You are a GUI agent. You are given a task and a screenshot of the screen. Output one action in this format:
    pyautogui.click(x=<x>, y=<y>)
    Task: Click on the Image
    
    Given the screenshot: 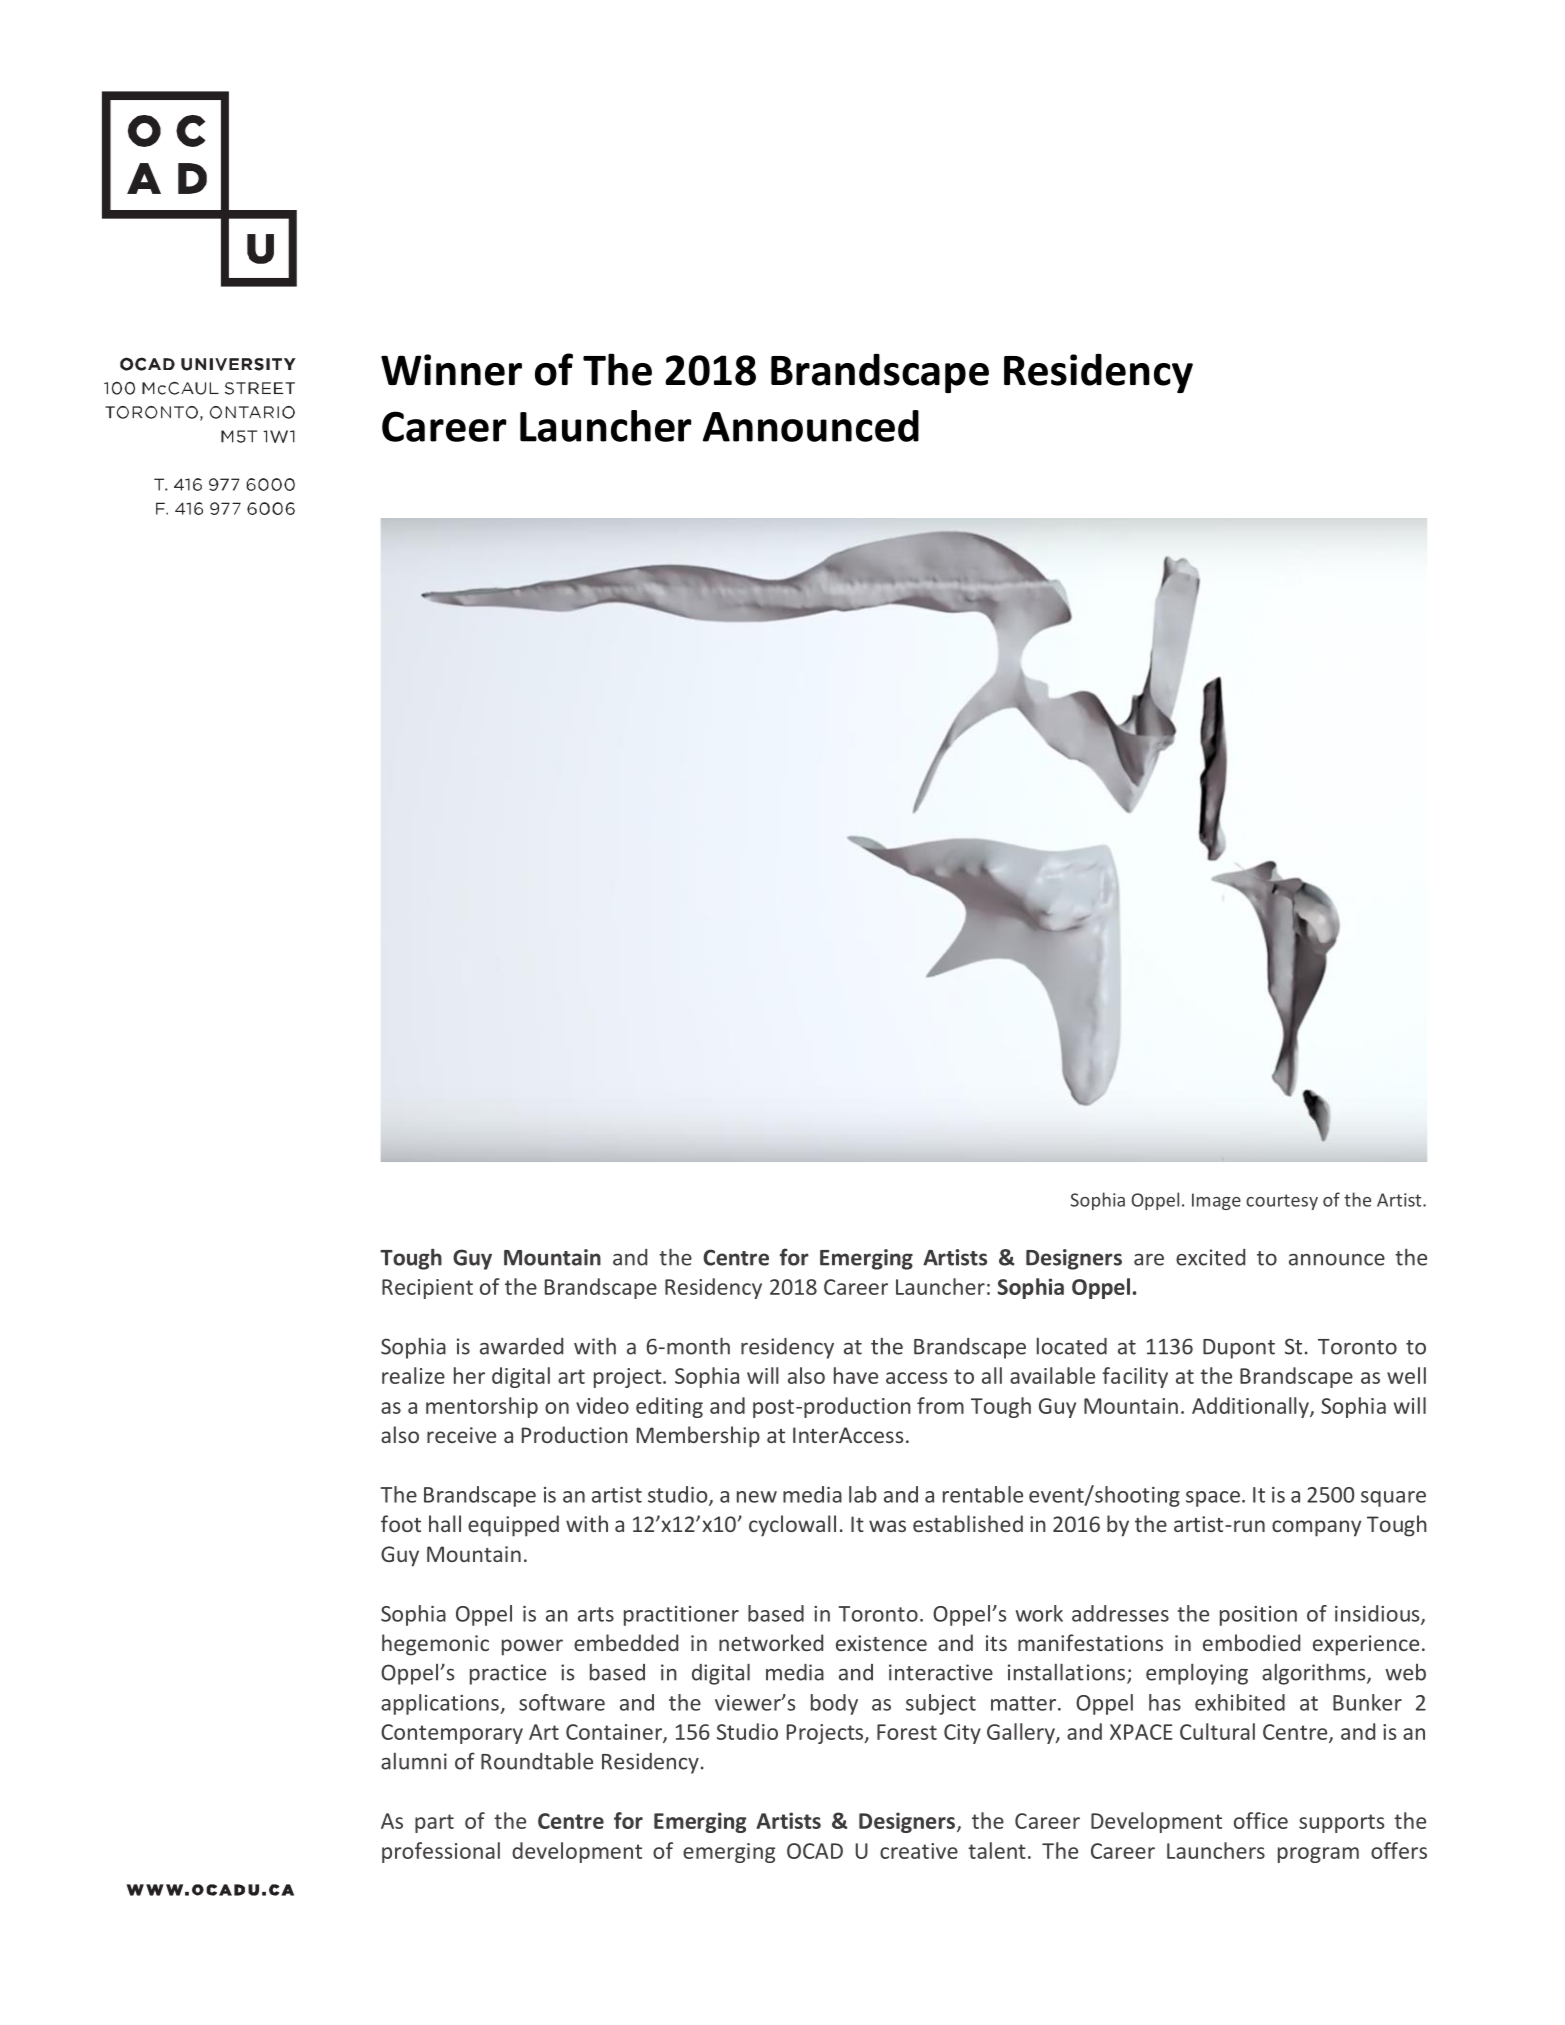 What is the action you would take?
    pyautogui.click(x=1216, y=1201)
